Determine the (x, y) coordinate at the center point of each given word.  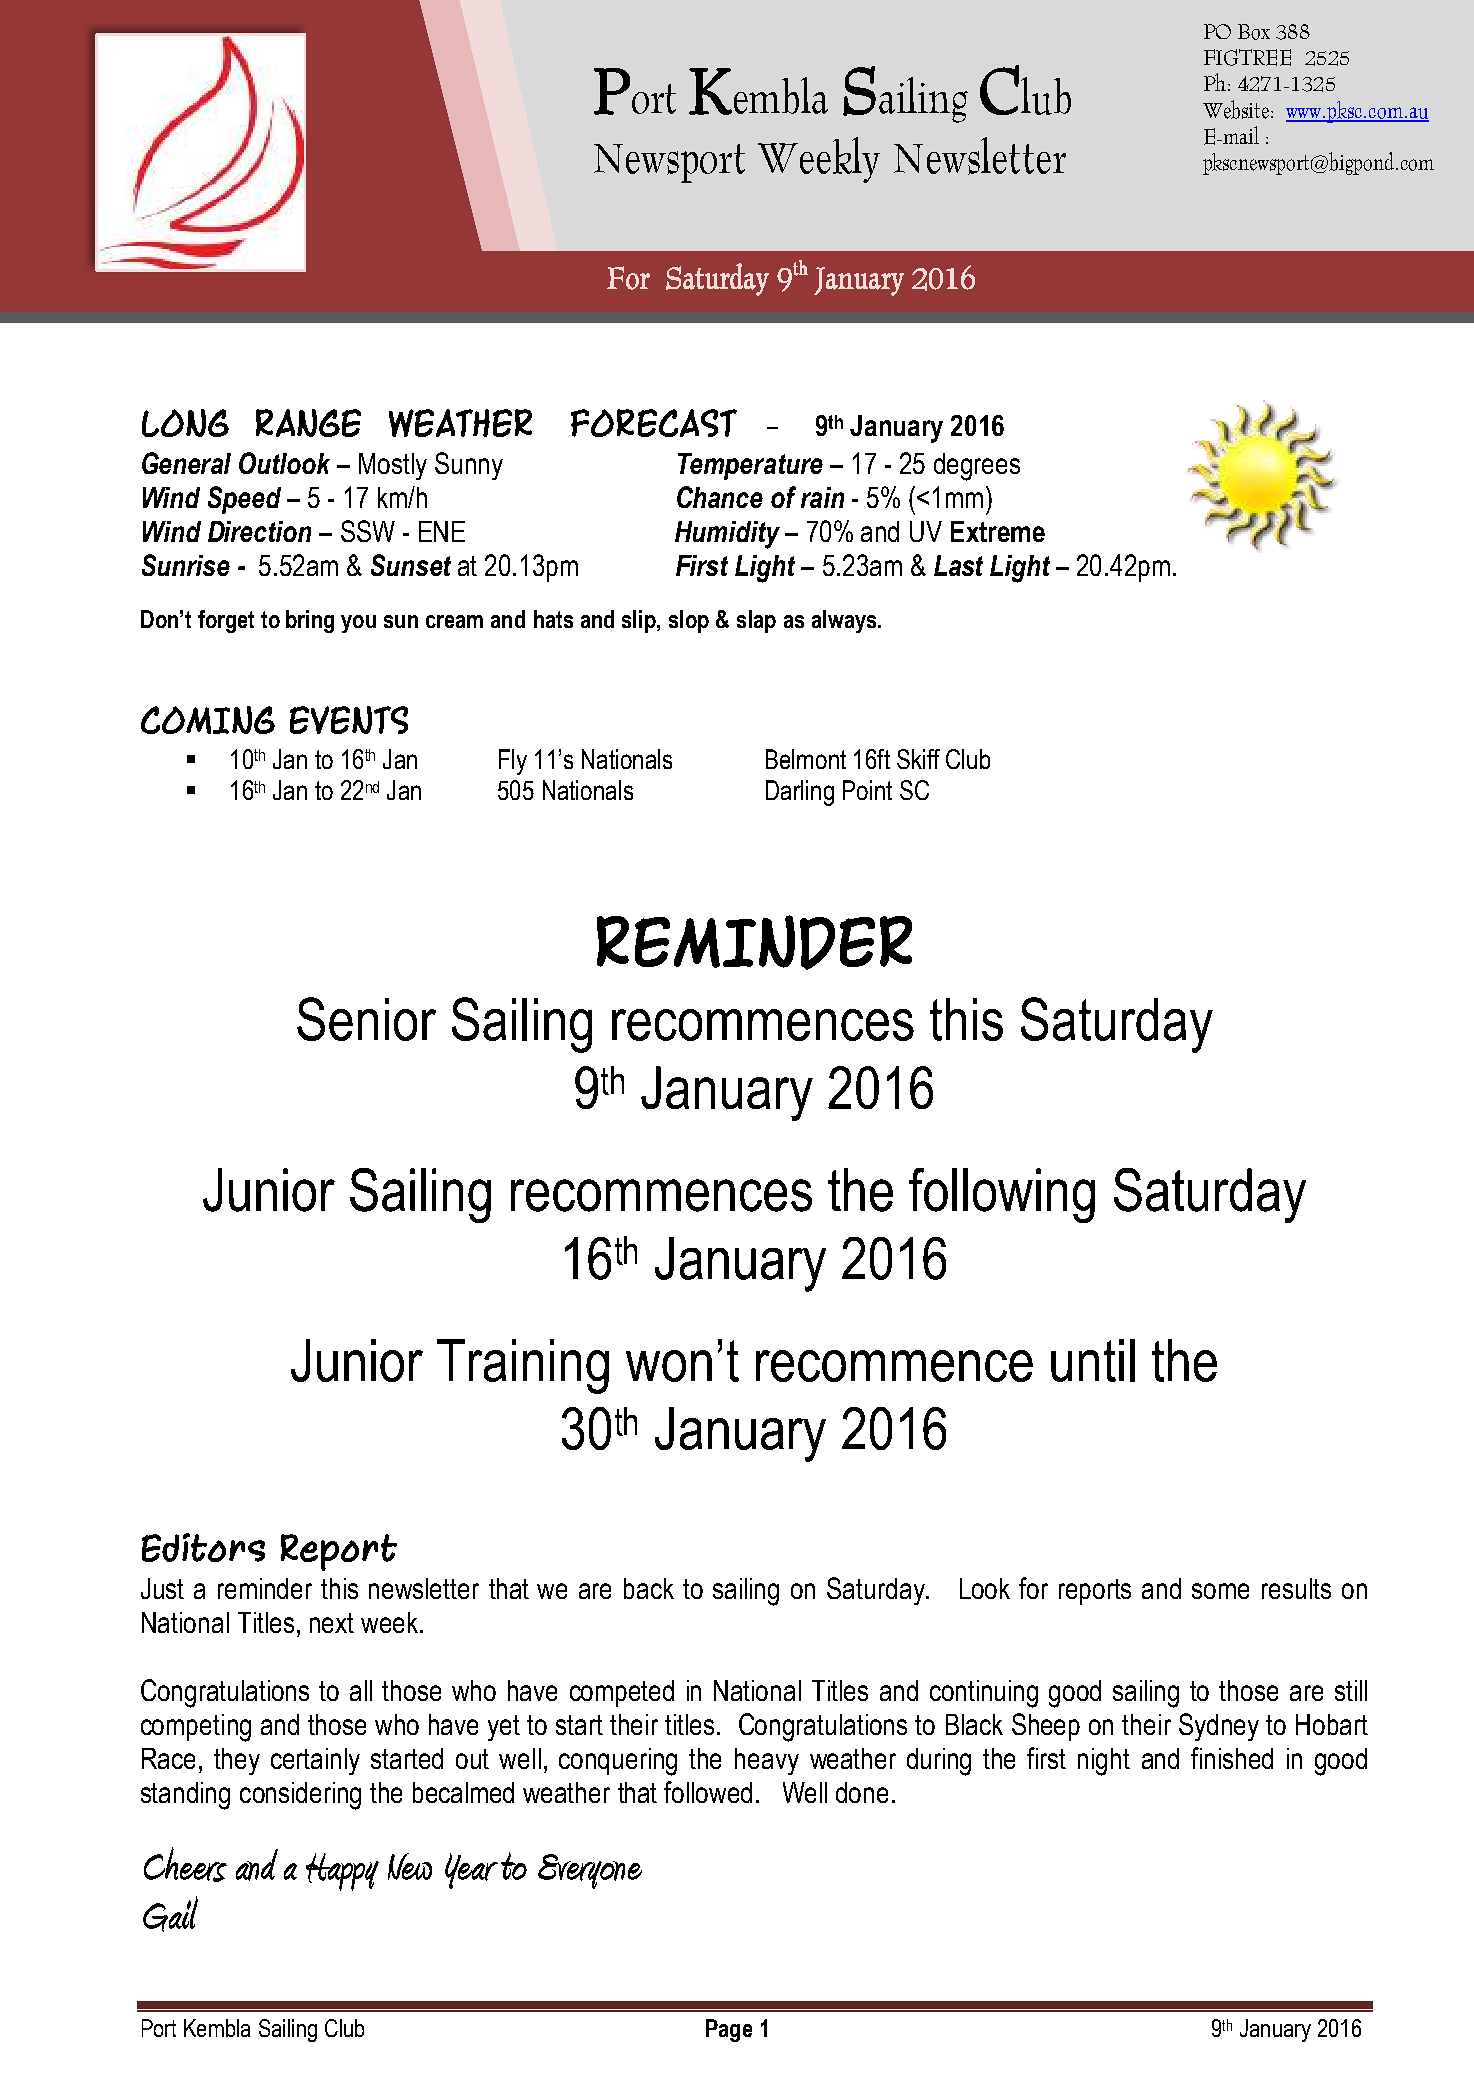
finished (1232, 1758)
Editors (203, 1547)
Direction (259, 531)
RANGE (308, 423)
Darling (800, 793)
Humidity (727, 535)
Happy (342, 1872)
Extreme (998, 531)
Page (729, 2030)
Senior (366, 1019)
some (1220, 1591)
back (649, 1588)
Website (1236, 109)
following (1002, 1195)
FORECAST (654, 423)
